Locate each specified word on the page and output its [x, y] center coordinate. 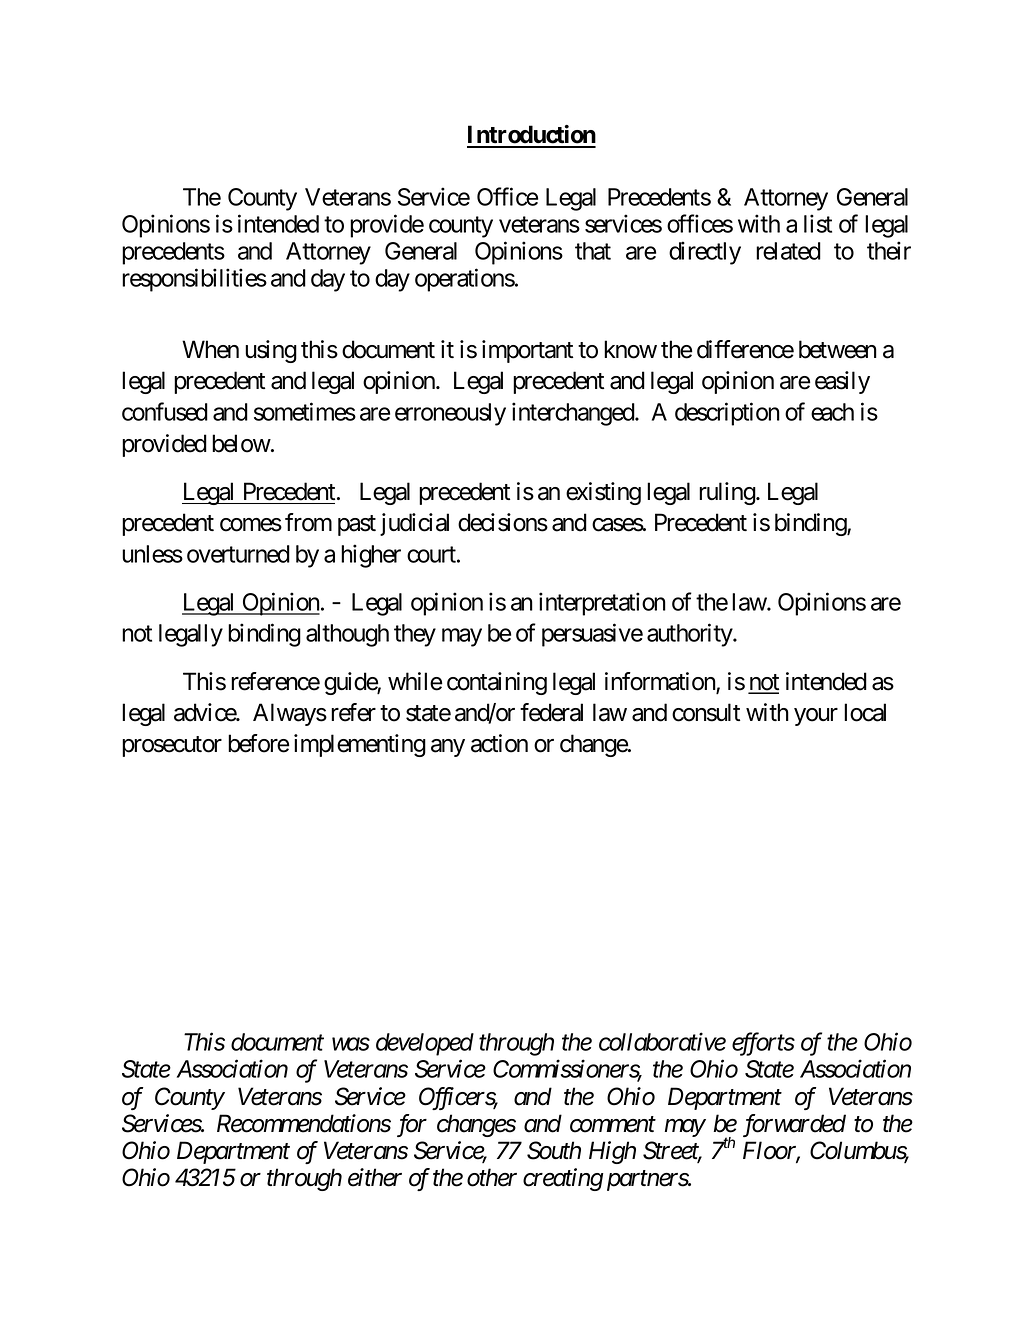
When [210, 349]
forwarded [794, 1125]
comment [613, 1125]
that [593, 251]
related [788, 251]
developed [425, 1044]
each [832, 412]
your [816, 717]
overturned [238, 554]
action [499, 743]
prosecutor [172, 746]
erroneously [450, 414]
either [375, 1177]
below [241, 443]
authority [690, 635]
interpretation [602, 604]
